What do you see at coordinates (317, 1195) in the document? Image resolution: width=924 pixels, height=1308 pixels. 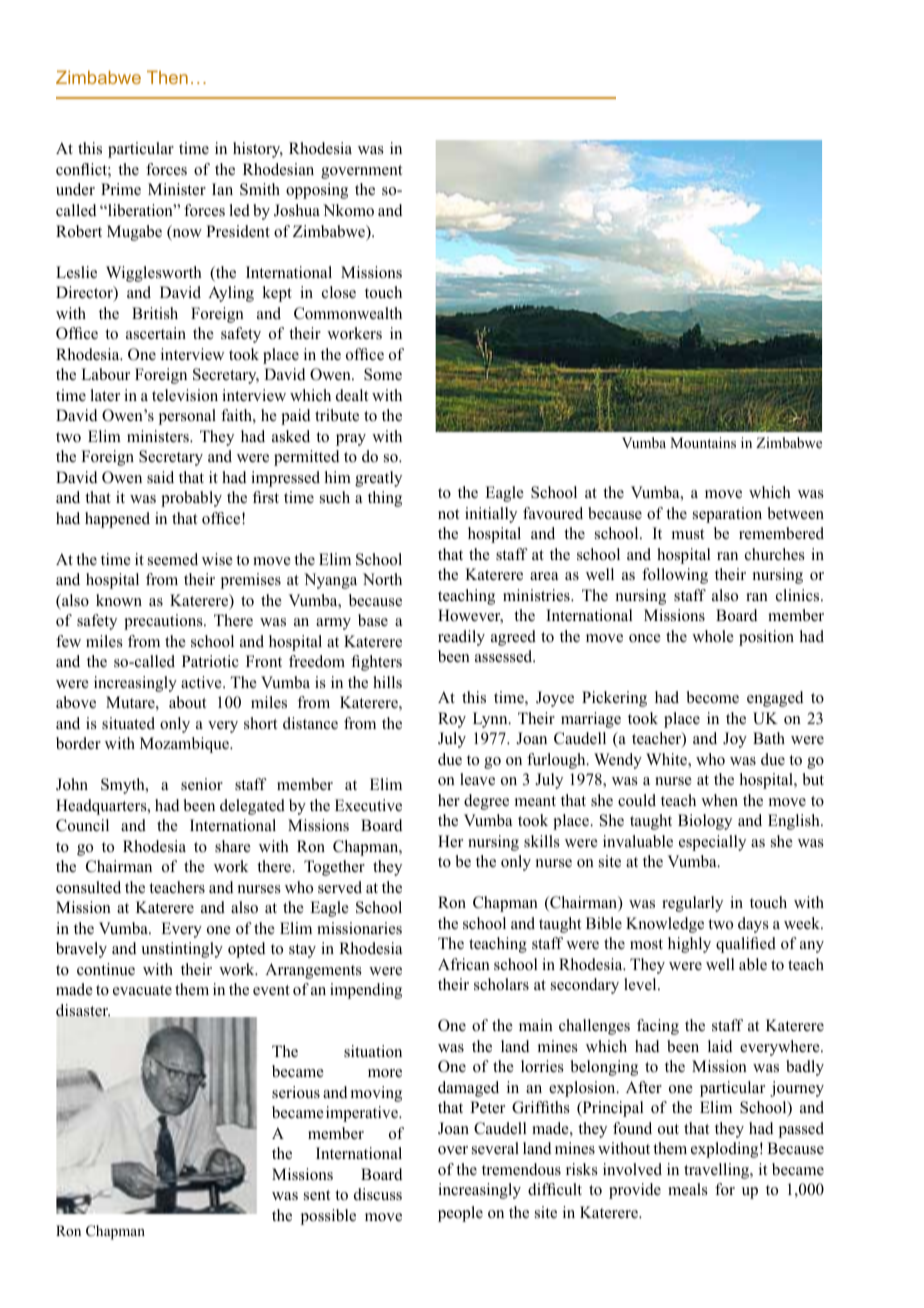 I see `sent` at bounding box center [317, 1195].
